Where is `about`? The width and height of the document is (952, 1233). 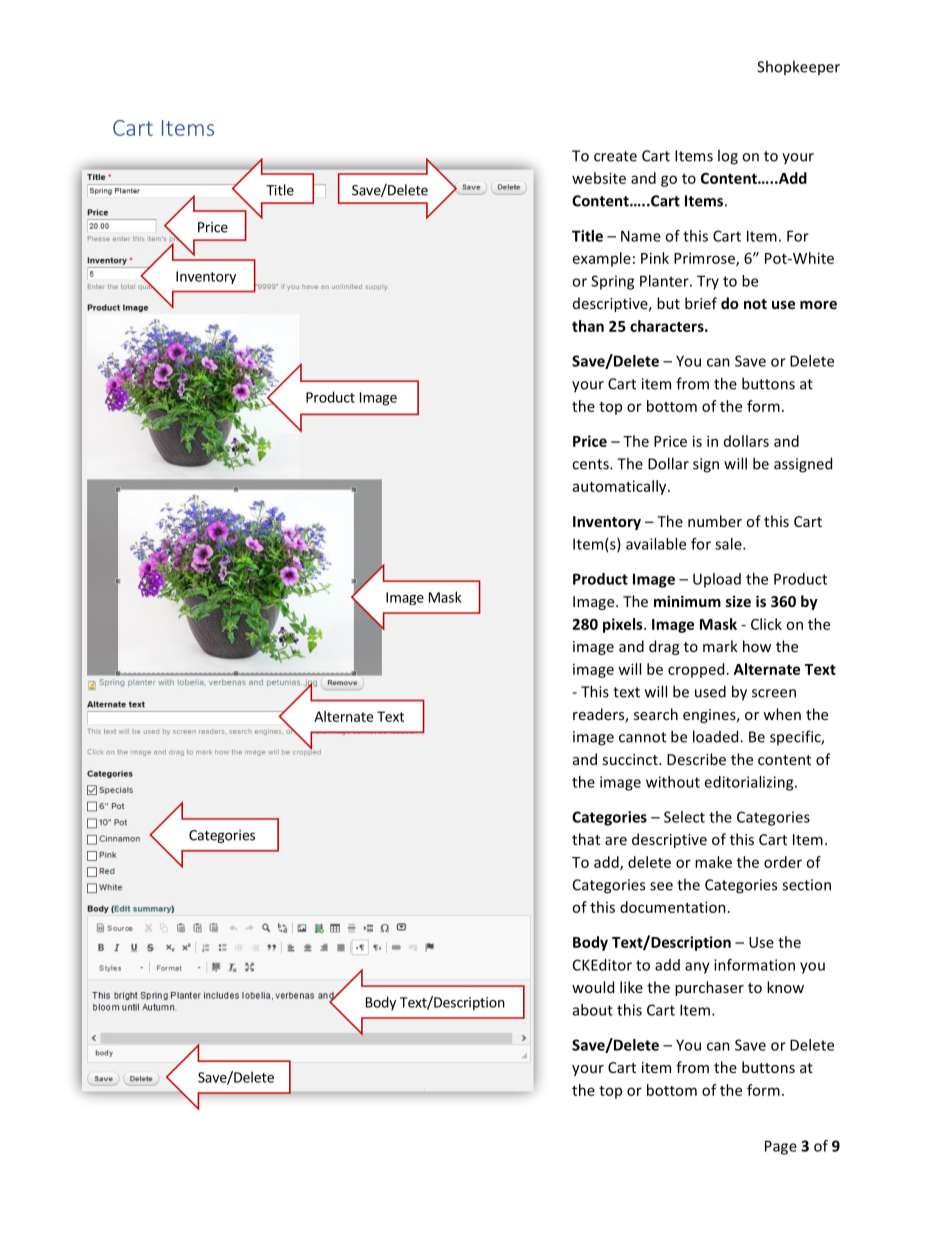 about is located at coordinates (593, 1010).
